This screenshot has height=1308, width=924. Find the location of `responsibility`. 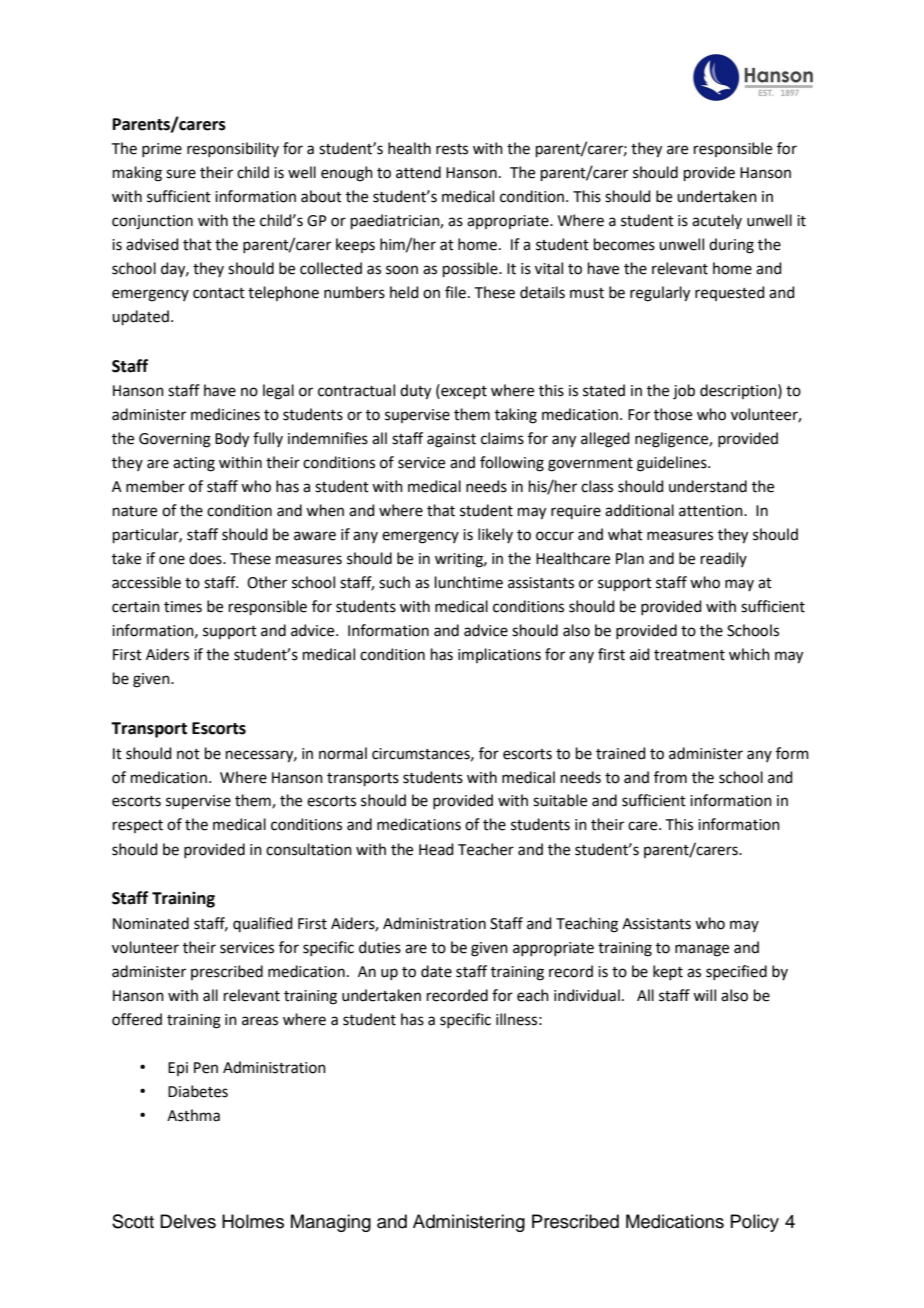

responsibility is located at coordinates (233, 149).
